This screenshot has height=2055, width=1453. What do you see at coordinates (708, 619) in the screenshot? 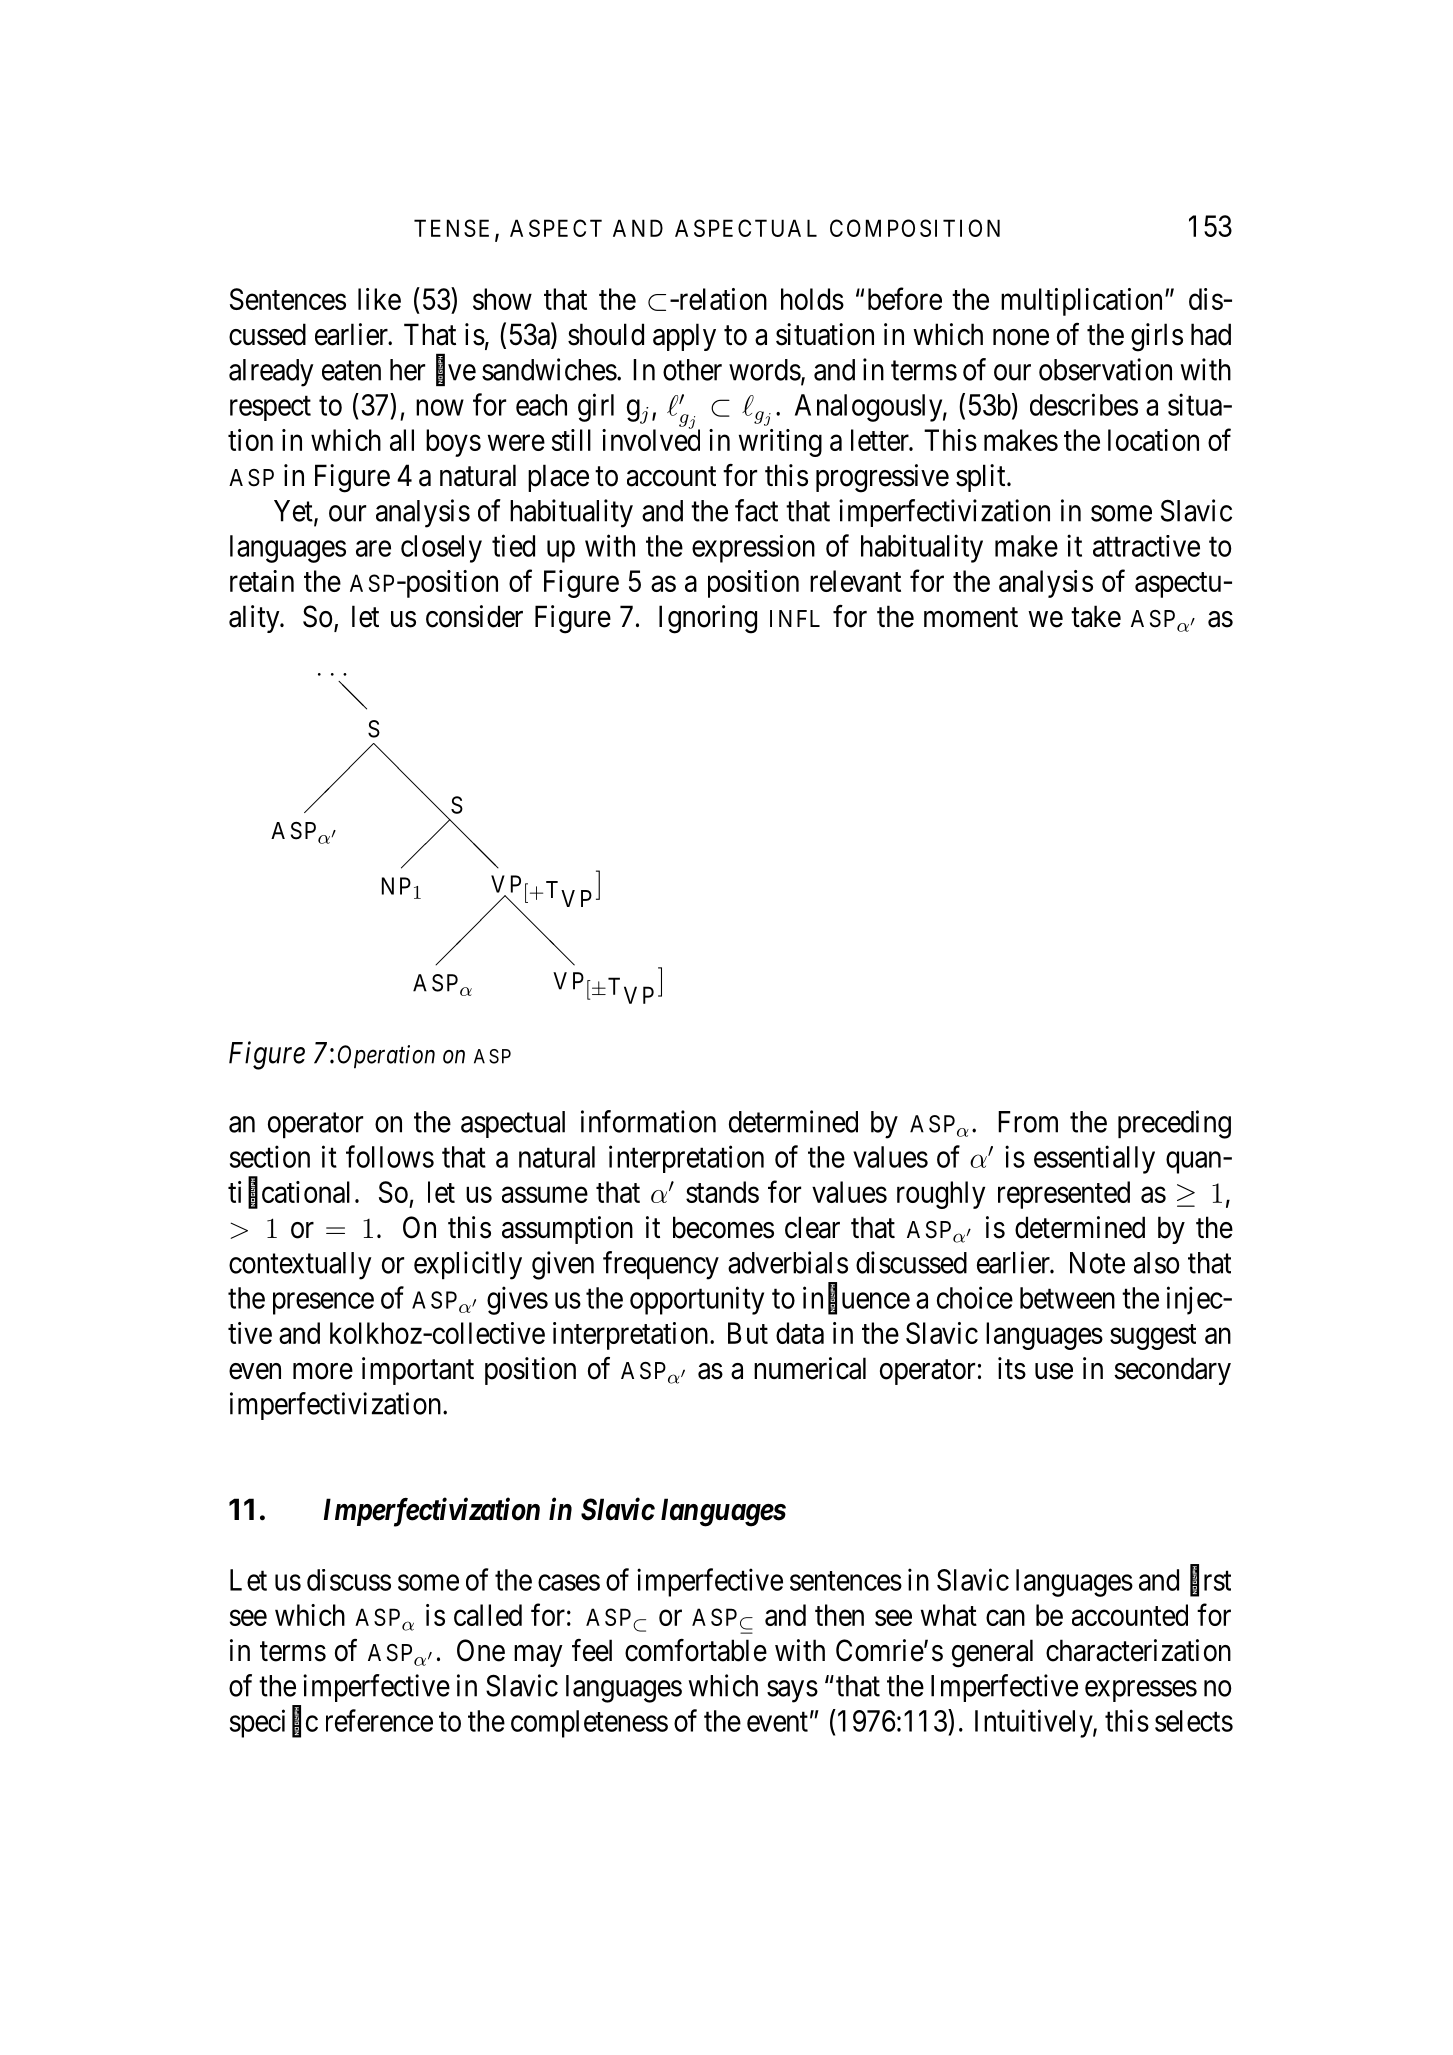
I see `Ignoring` at bounding box center [708, 619].
